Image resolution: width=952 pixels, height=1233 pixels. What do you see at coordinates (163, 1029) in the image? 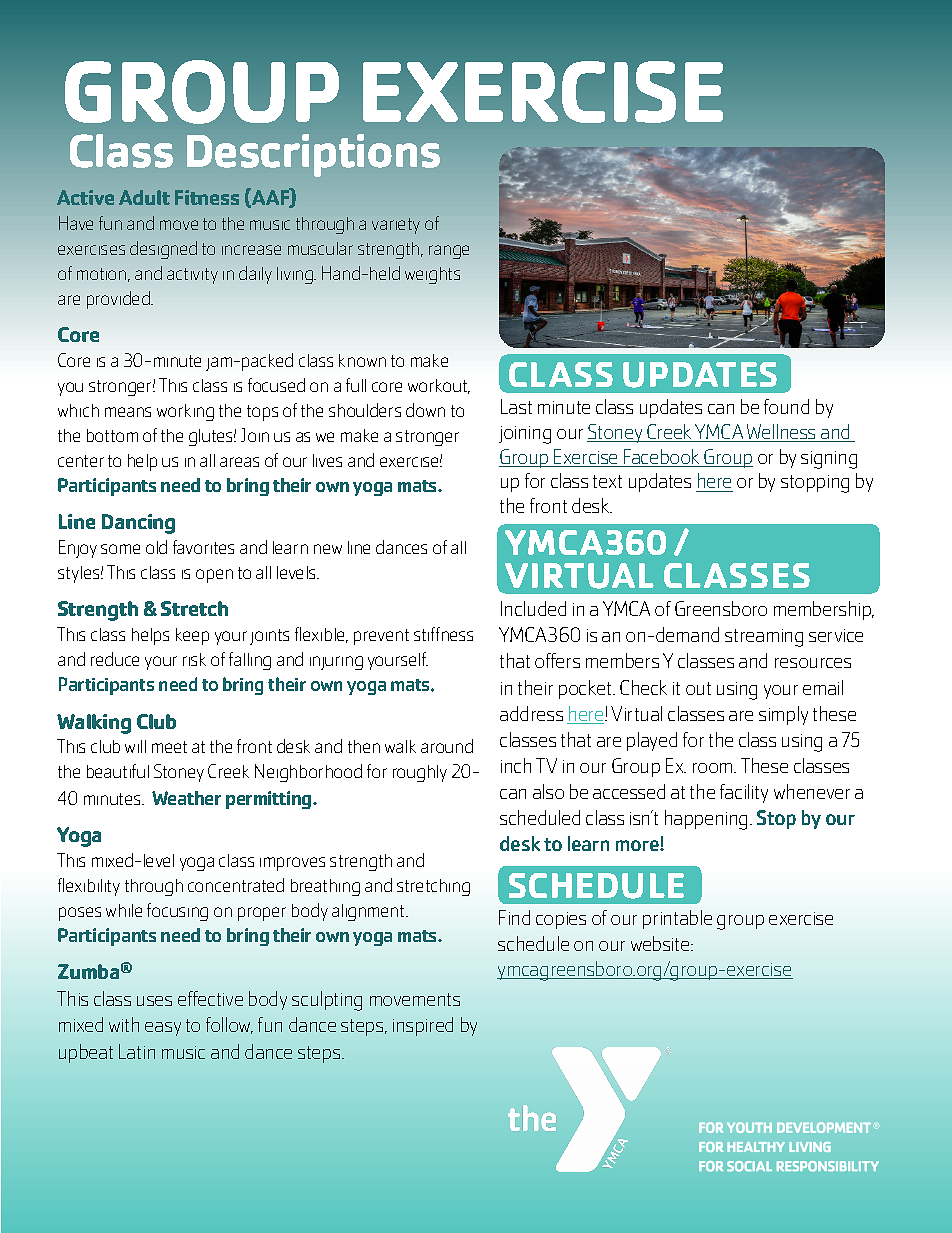
I see `easy` at bounding box center [163, 1029].
